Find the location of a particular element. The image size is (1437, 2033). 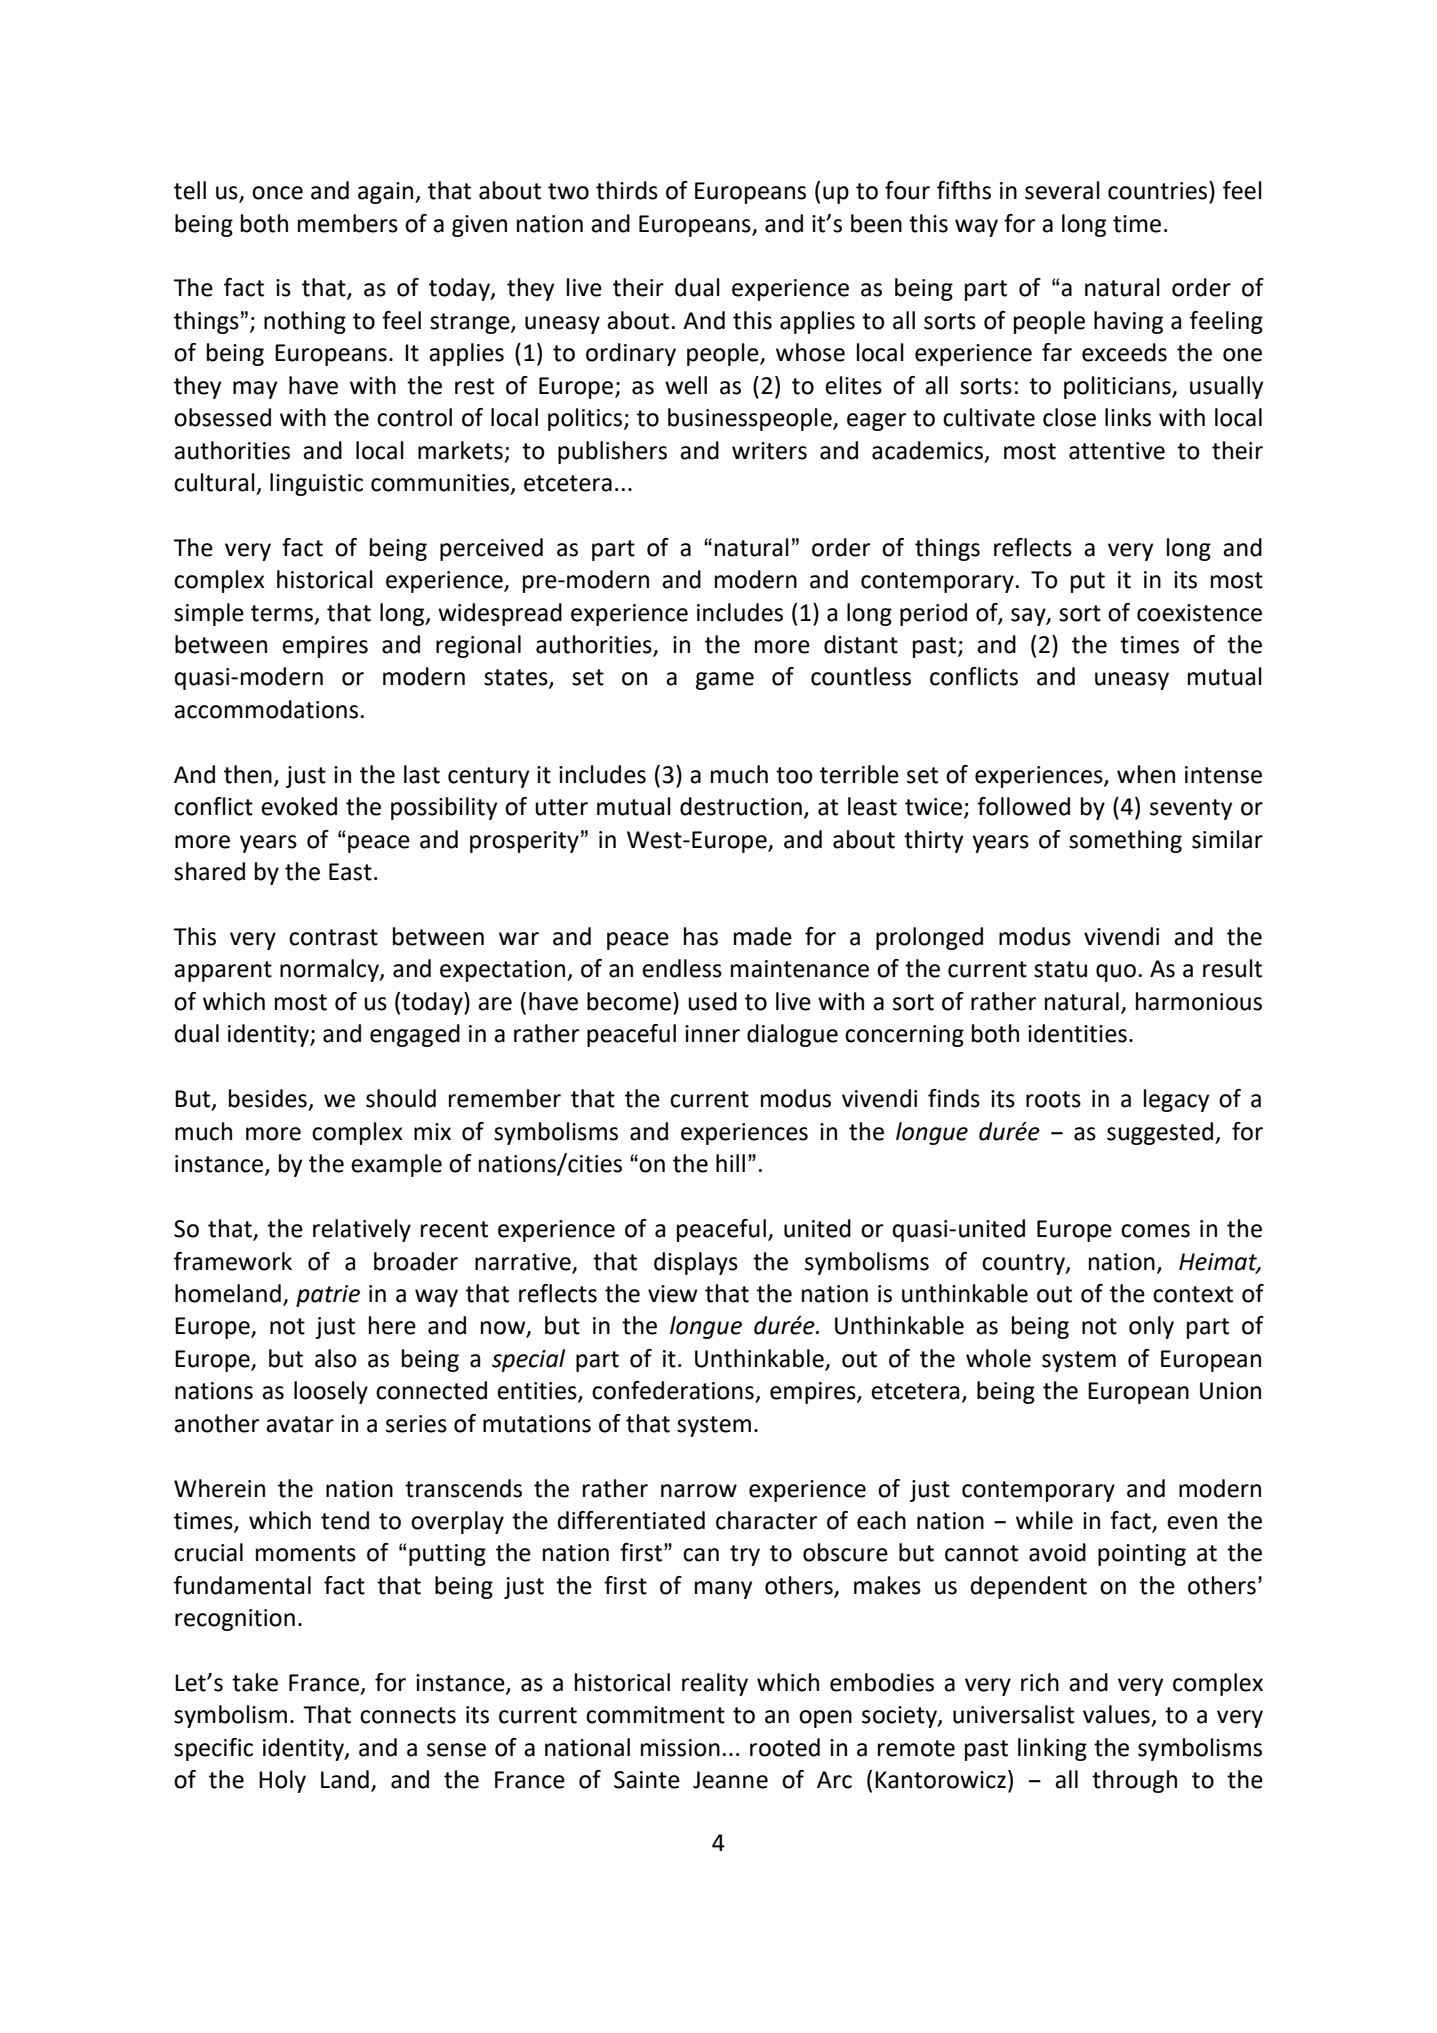

attentive is located at coordinates (1117, 451).
